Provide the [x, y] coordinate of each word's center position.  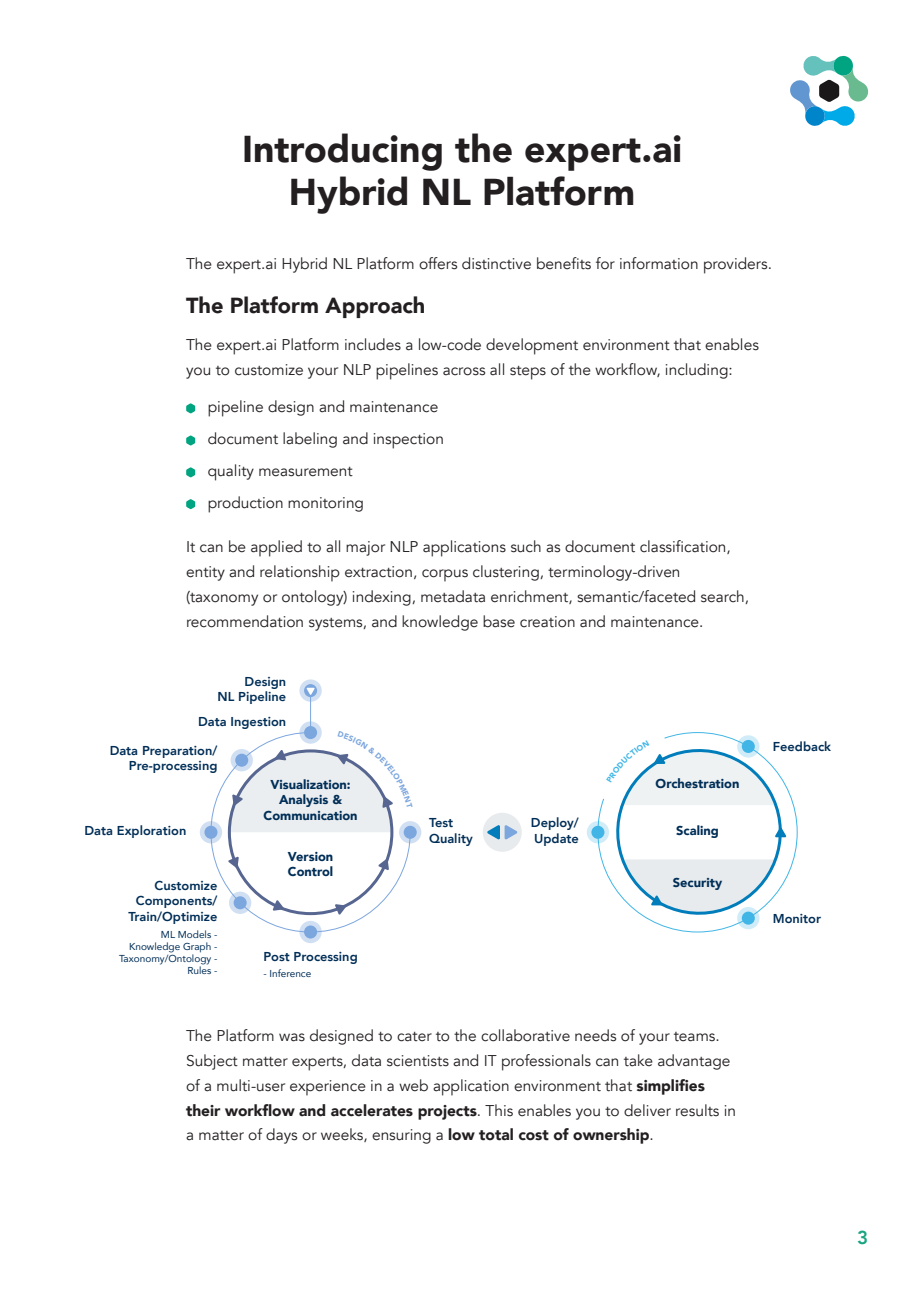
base [499, 621]
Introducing [343, 152]
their [203, 1110]
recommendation [245, 621]
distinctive [496, 263]
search [723, 597]
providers [737, 265]
